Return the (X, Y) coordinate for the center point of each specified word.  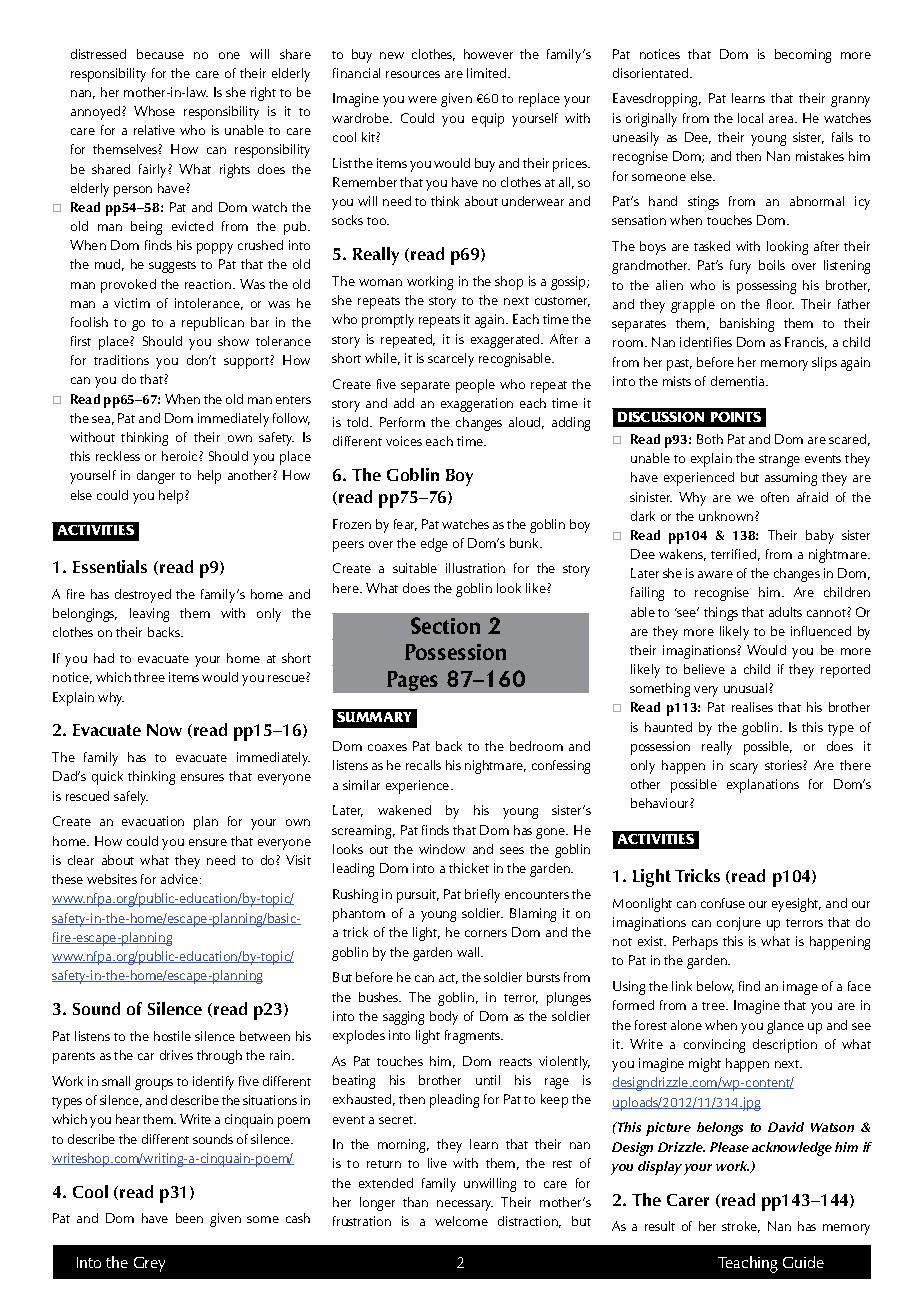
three (149, 677)
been (189, 1218)
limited (488, 73)
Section (445, 625)
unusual (747, 688)
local (750, 118)
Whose (154, 111)
